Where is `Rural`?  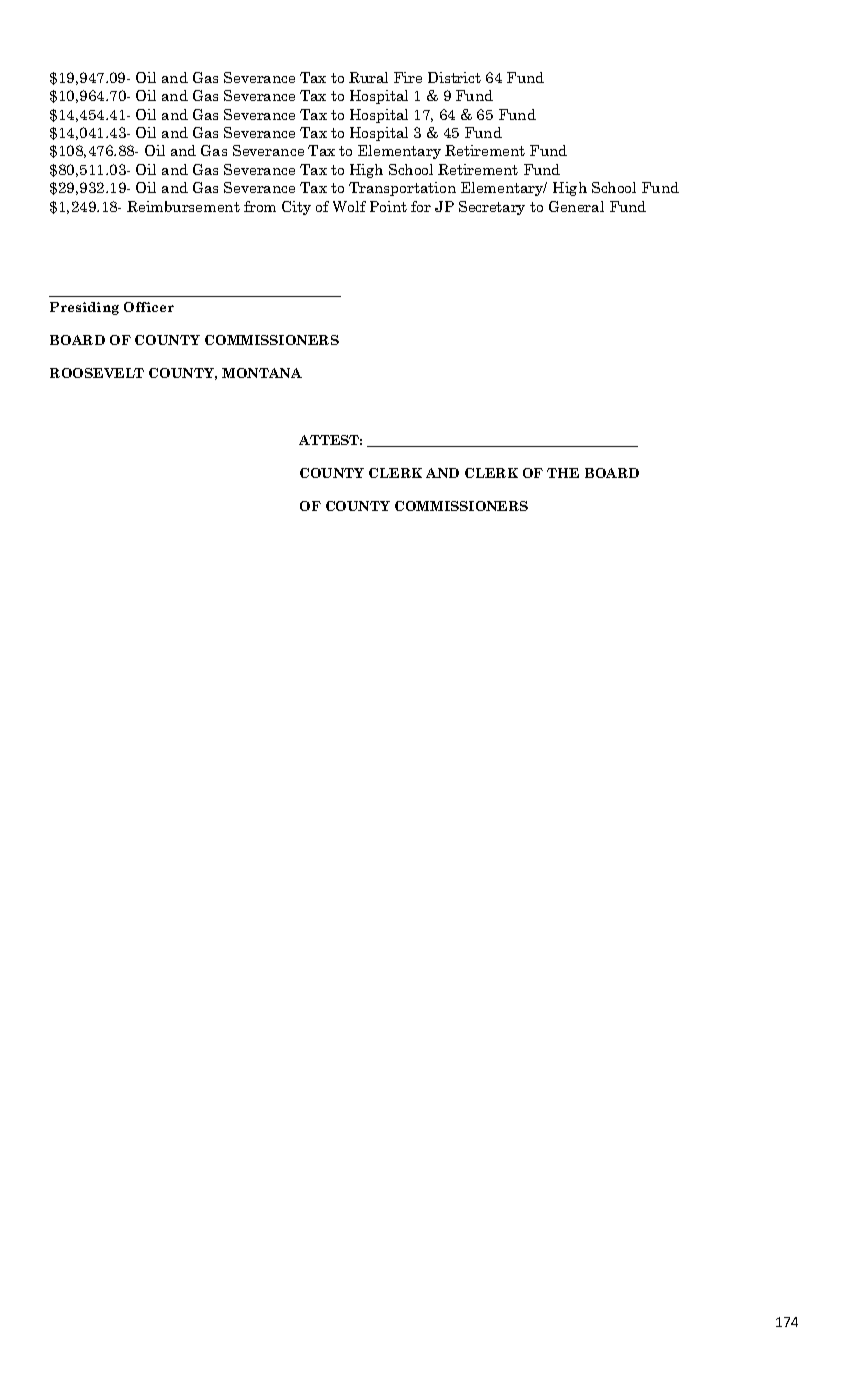 Rural is located at coordinates (368, 77).
